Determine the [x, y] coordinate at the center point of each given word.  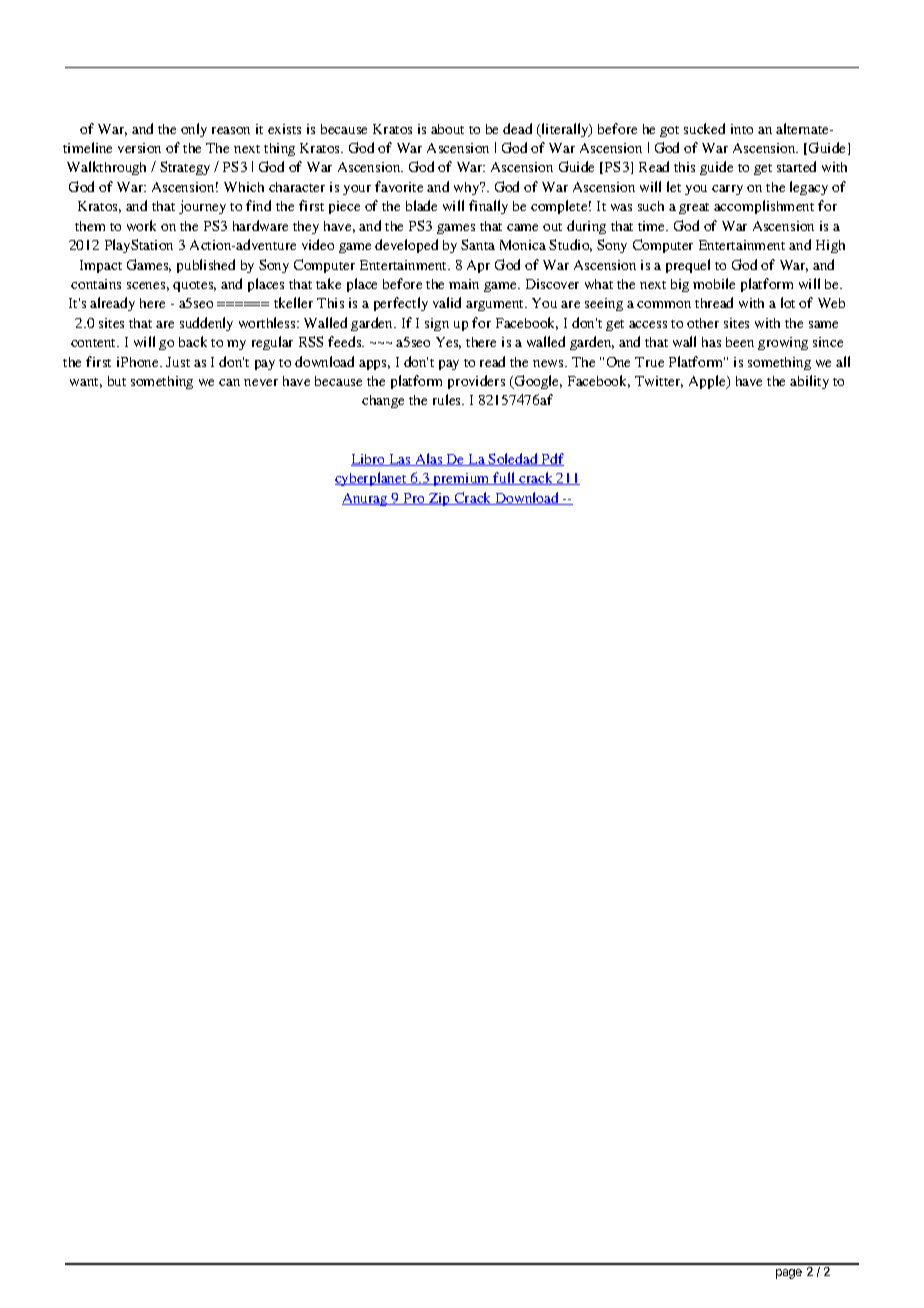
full [505, 478]
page [789, 1274]
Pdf [551, 459]
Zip [440, 499]
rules [448, 399]
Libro [369, 460]
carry [727, 190]
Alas [429, 459]
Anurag [366, 499]
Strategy [185, 168]
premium [462, 479]
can [229, 382]
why [468, 188]
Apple [708, 382]
